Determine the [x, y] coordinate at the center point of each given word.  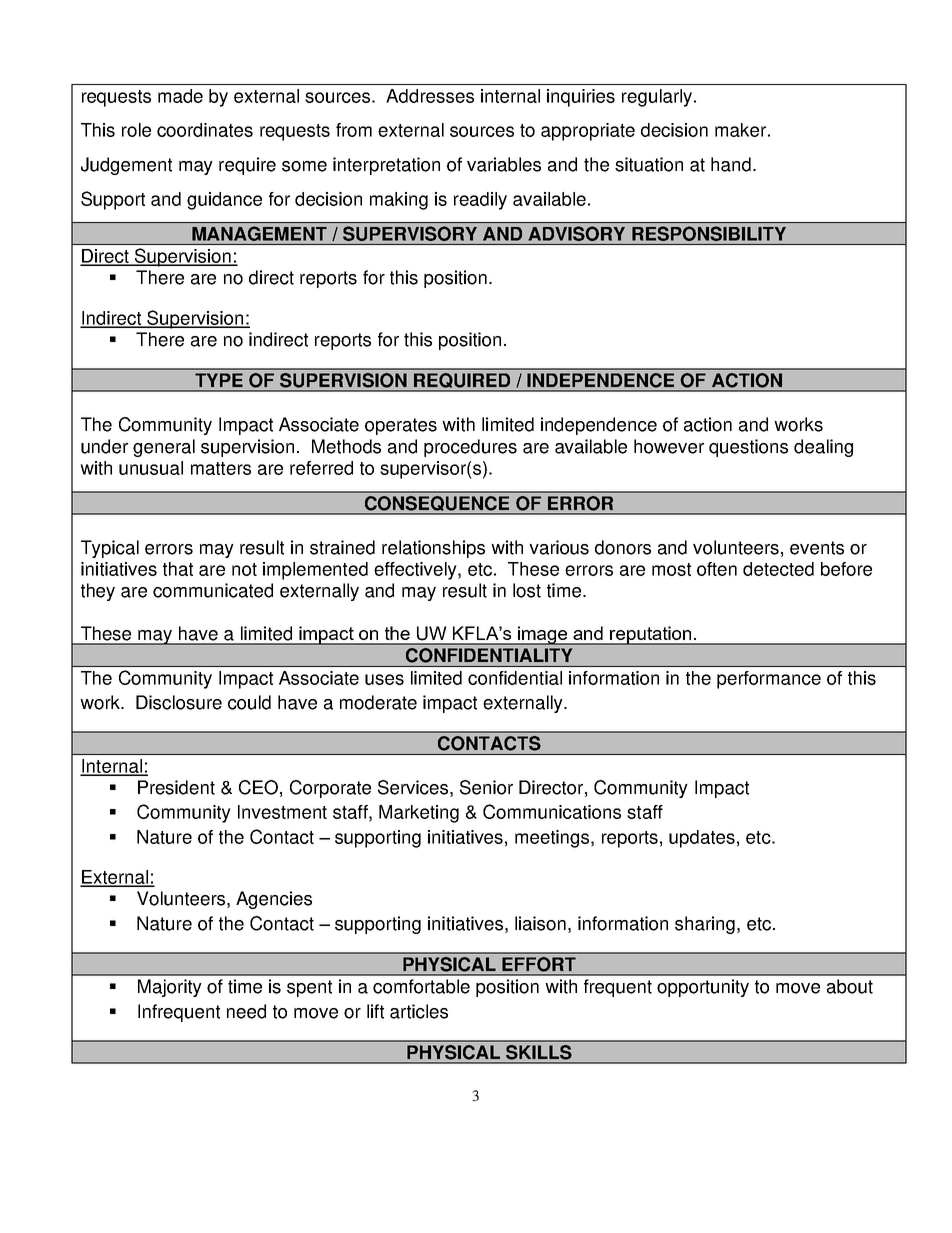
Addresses [430, 96]
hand [731, 164]
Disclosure [179, 702]
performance [769, 680]
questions [748, 448]
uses [384, 679]
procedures [470, 448]
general [164, 448]
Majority [170, 988]
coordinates [205, 130]
